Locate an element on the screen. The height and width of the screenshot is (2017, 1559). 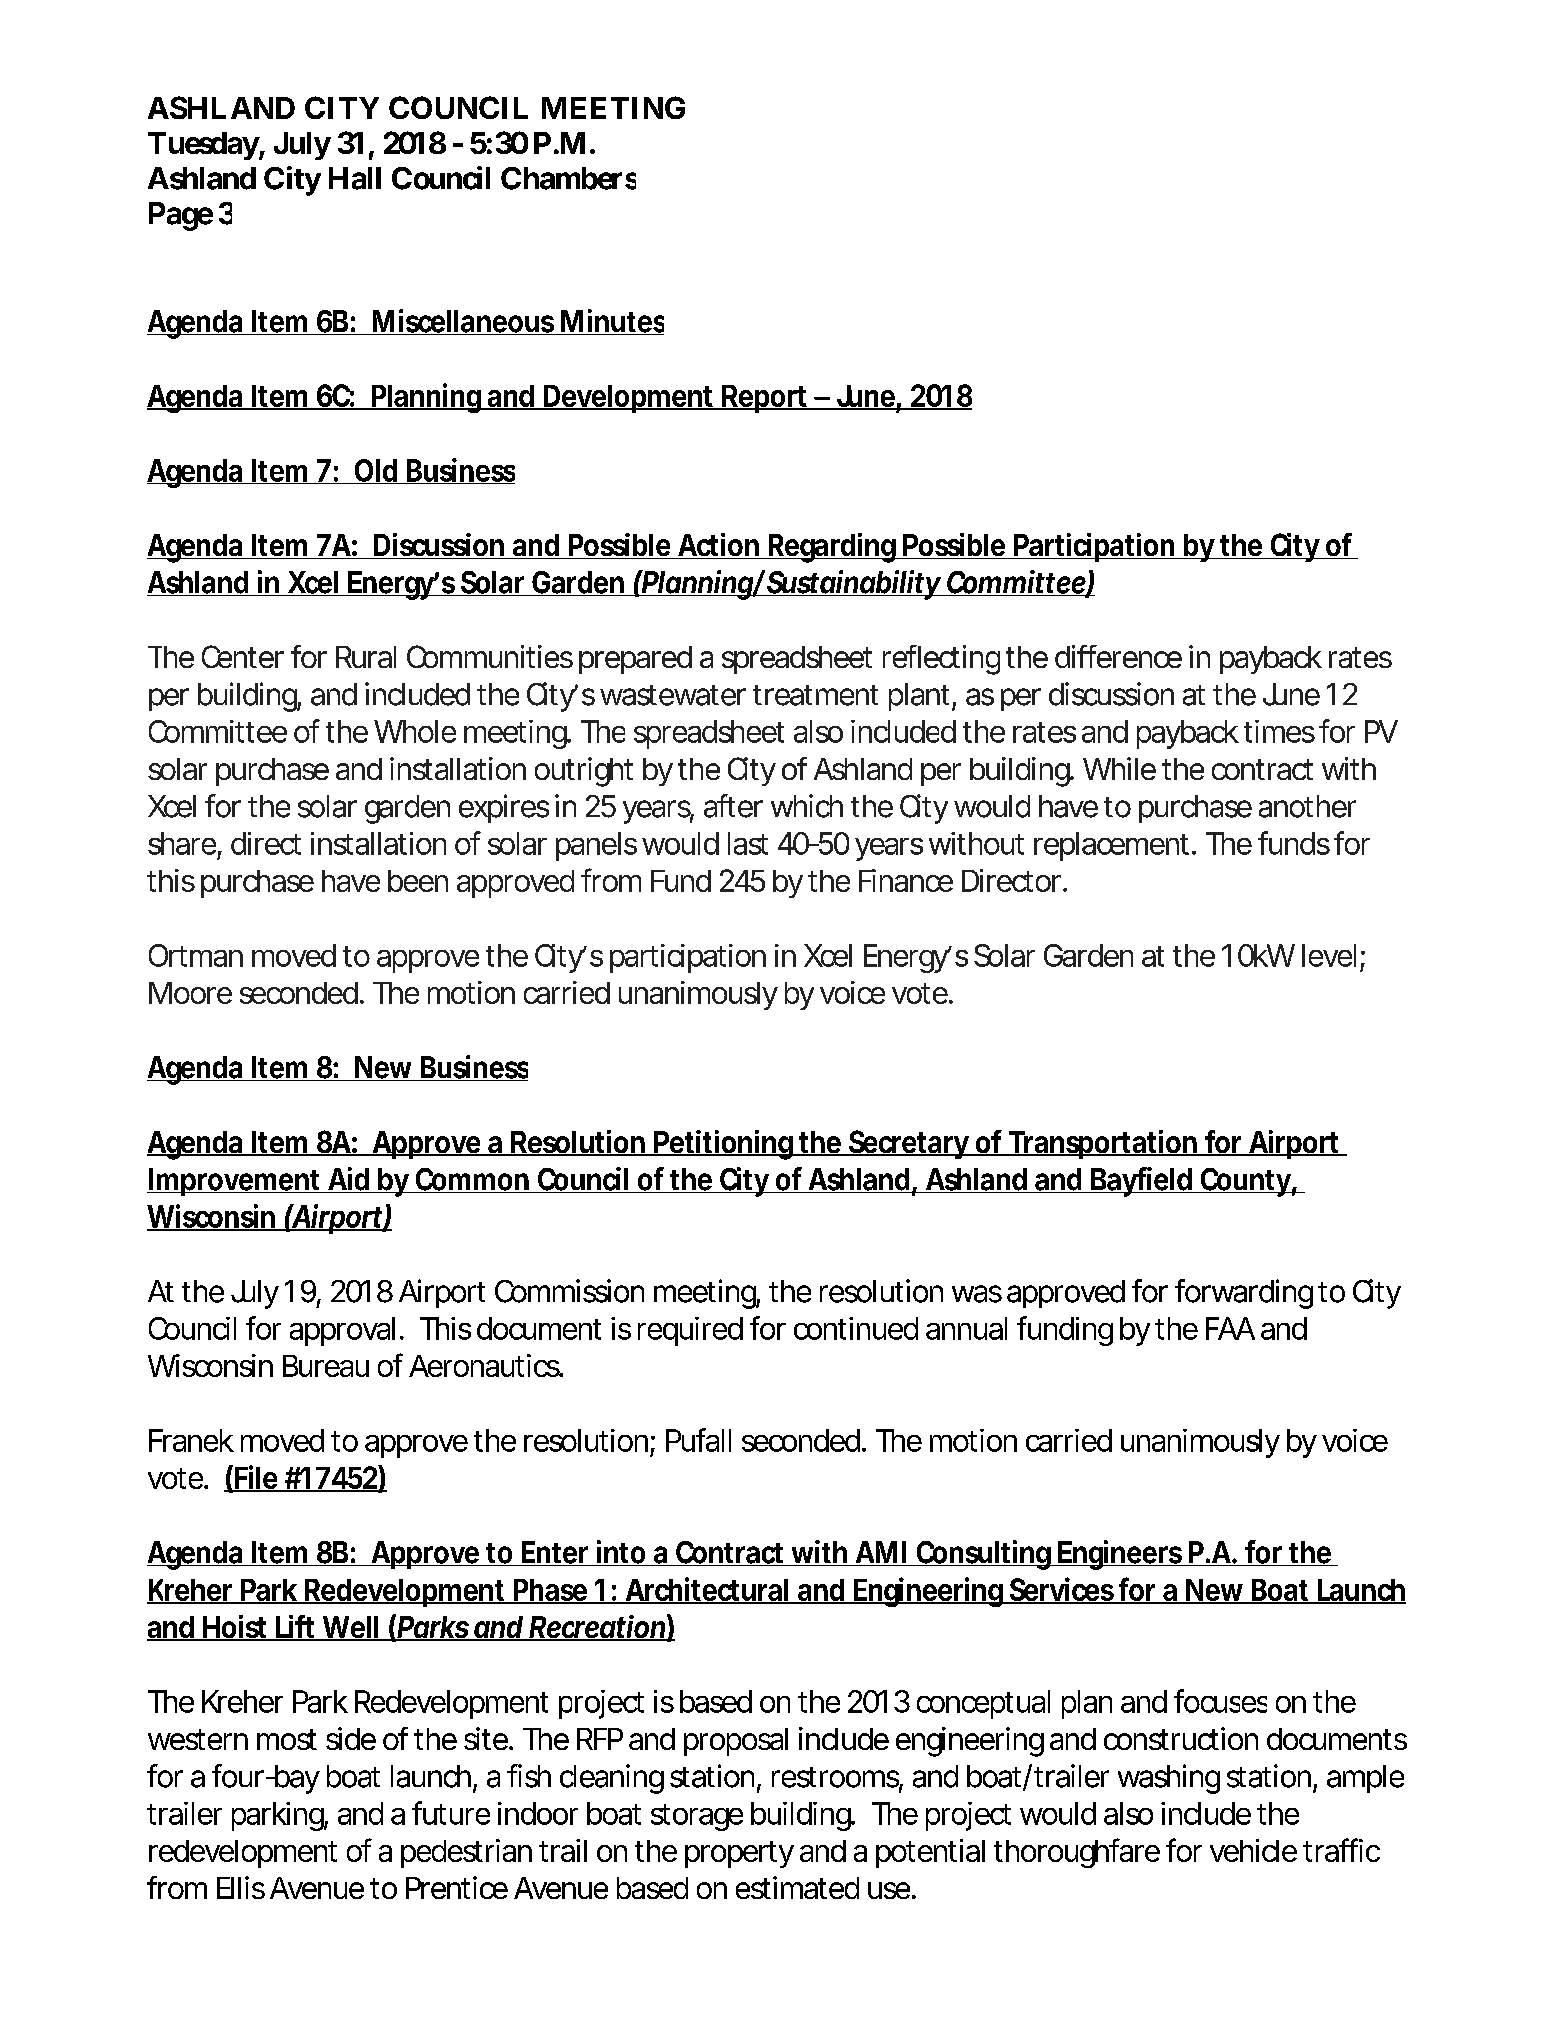
Rural is located at coordinates (366, 657).
